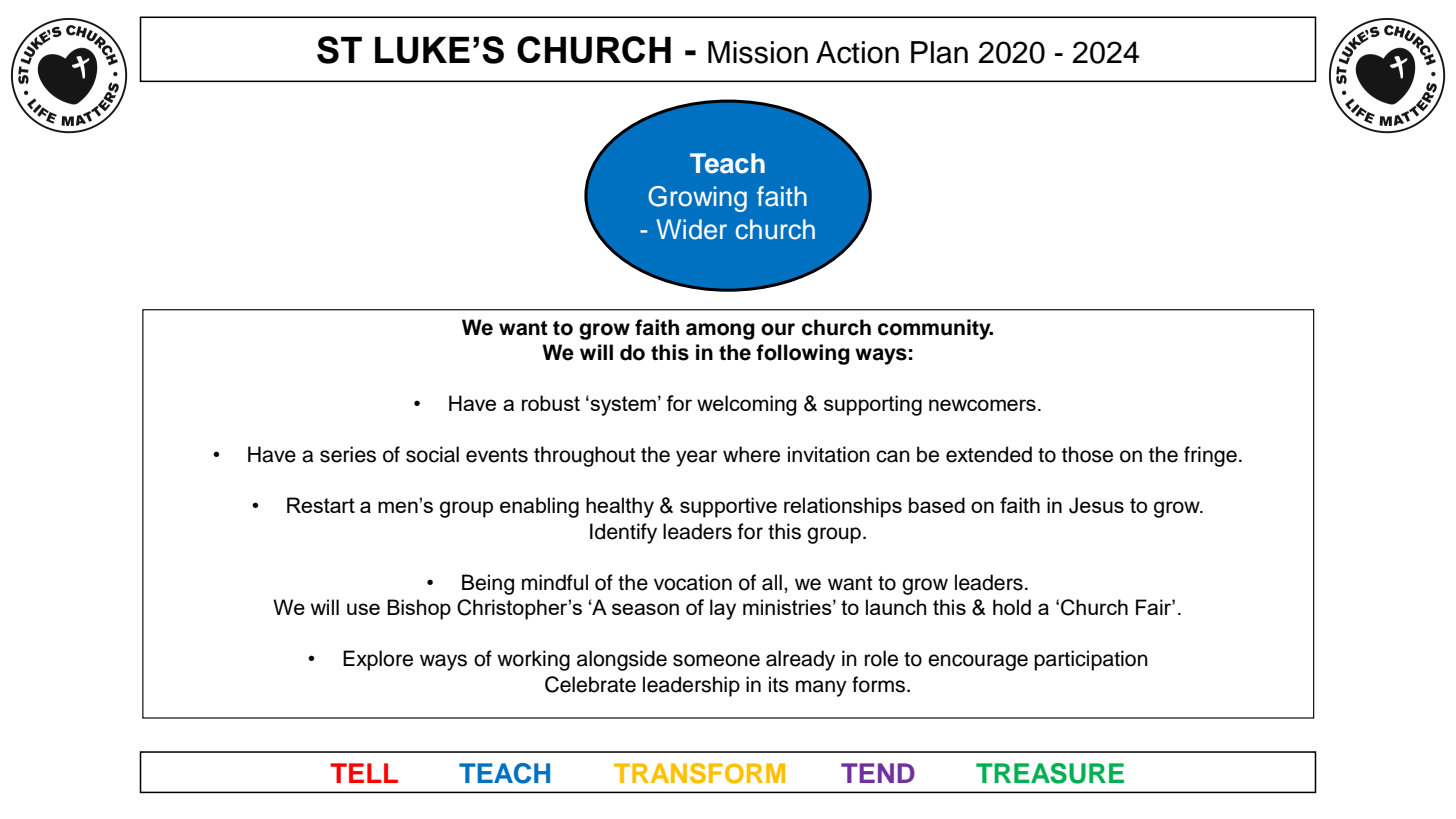 This image has height=819, width=1456. Describe the element at coordinates (747, 405) in the image. I see `welcoming` at that location.
